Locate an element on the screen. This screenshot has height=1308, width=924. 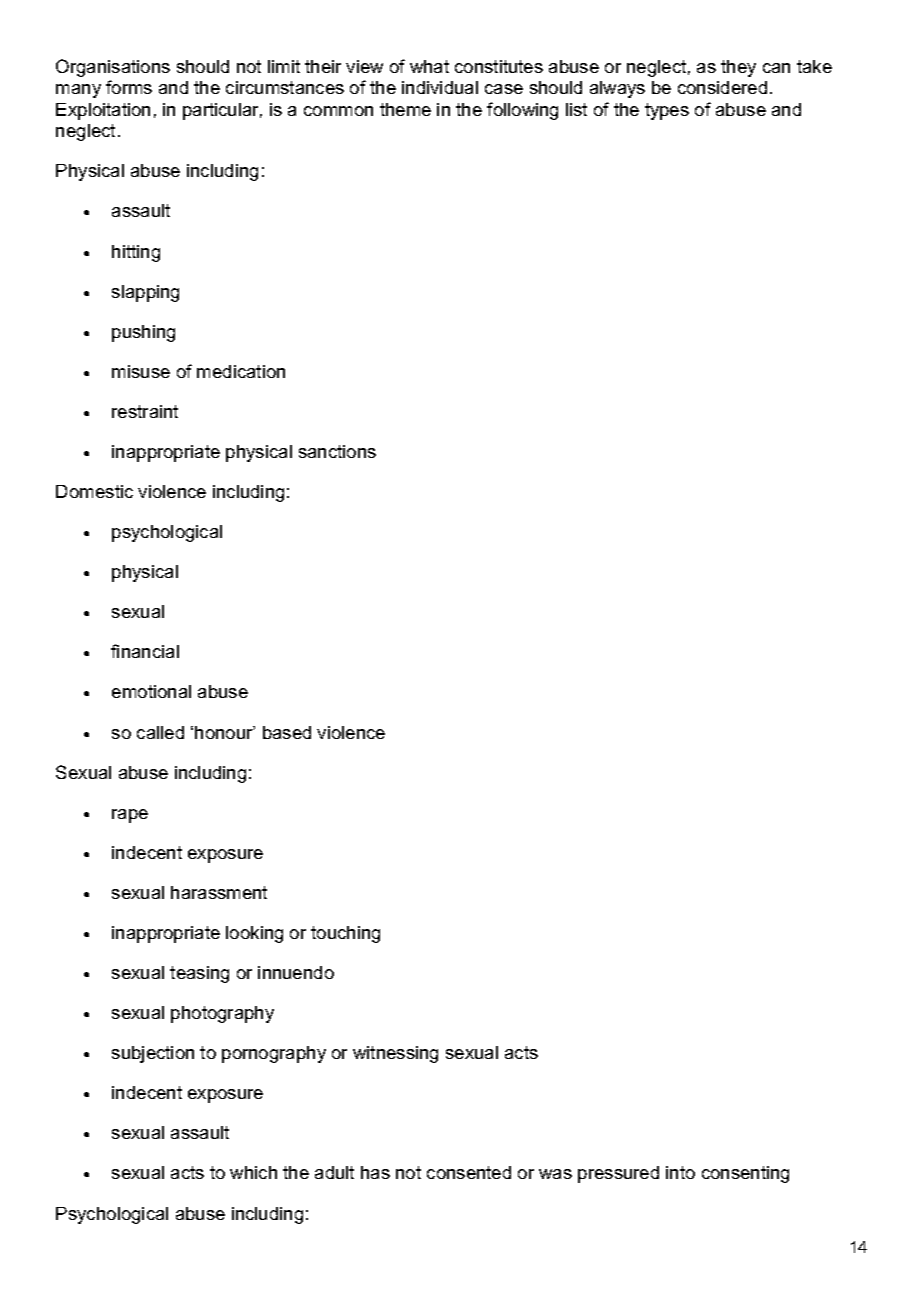
sanctions is located at coordinates (337, 451).
